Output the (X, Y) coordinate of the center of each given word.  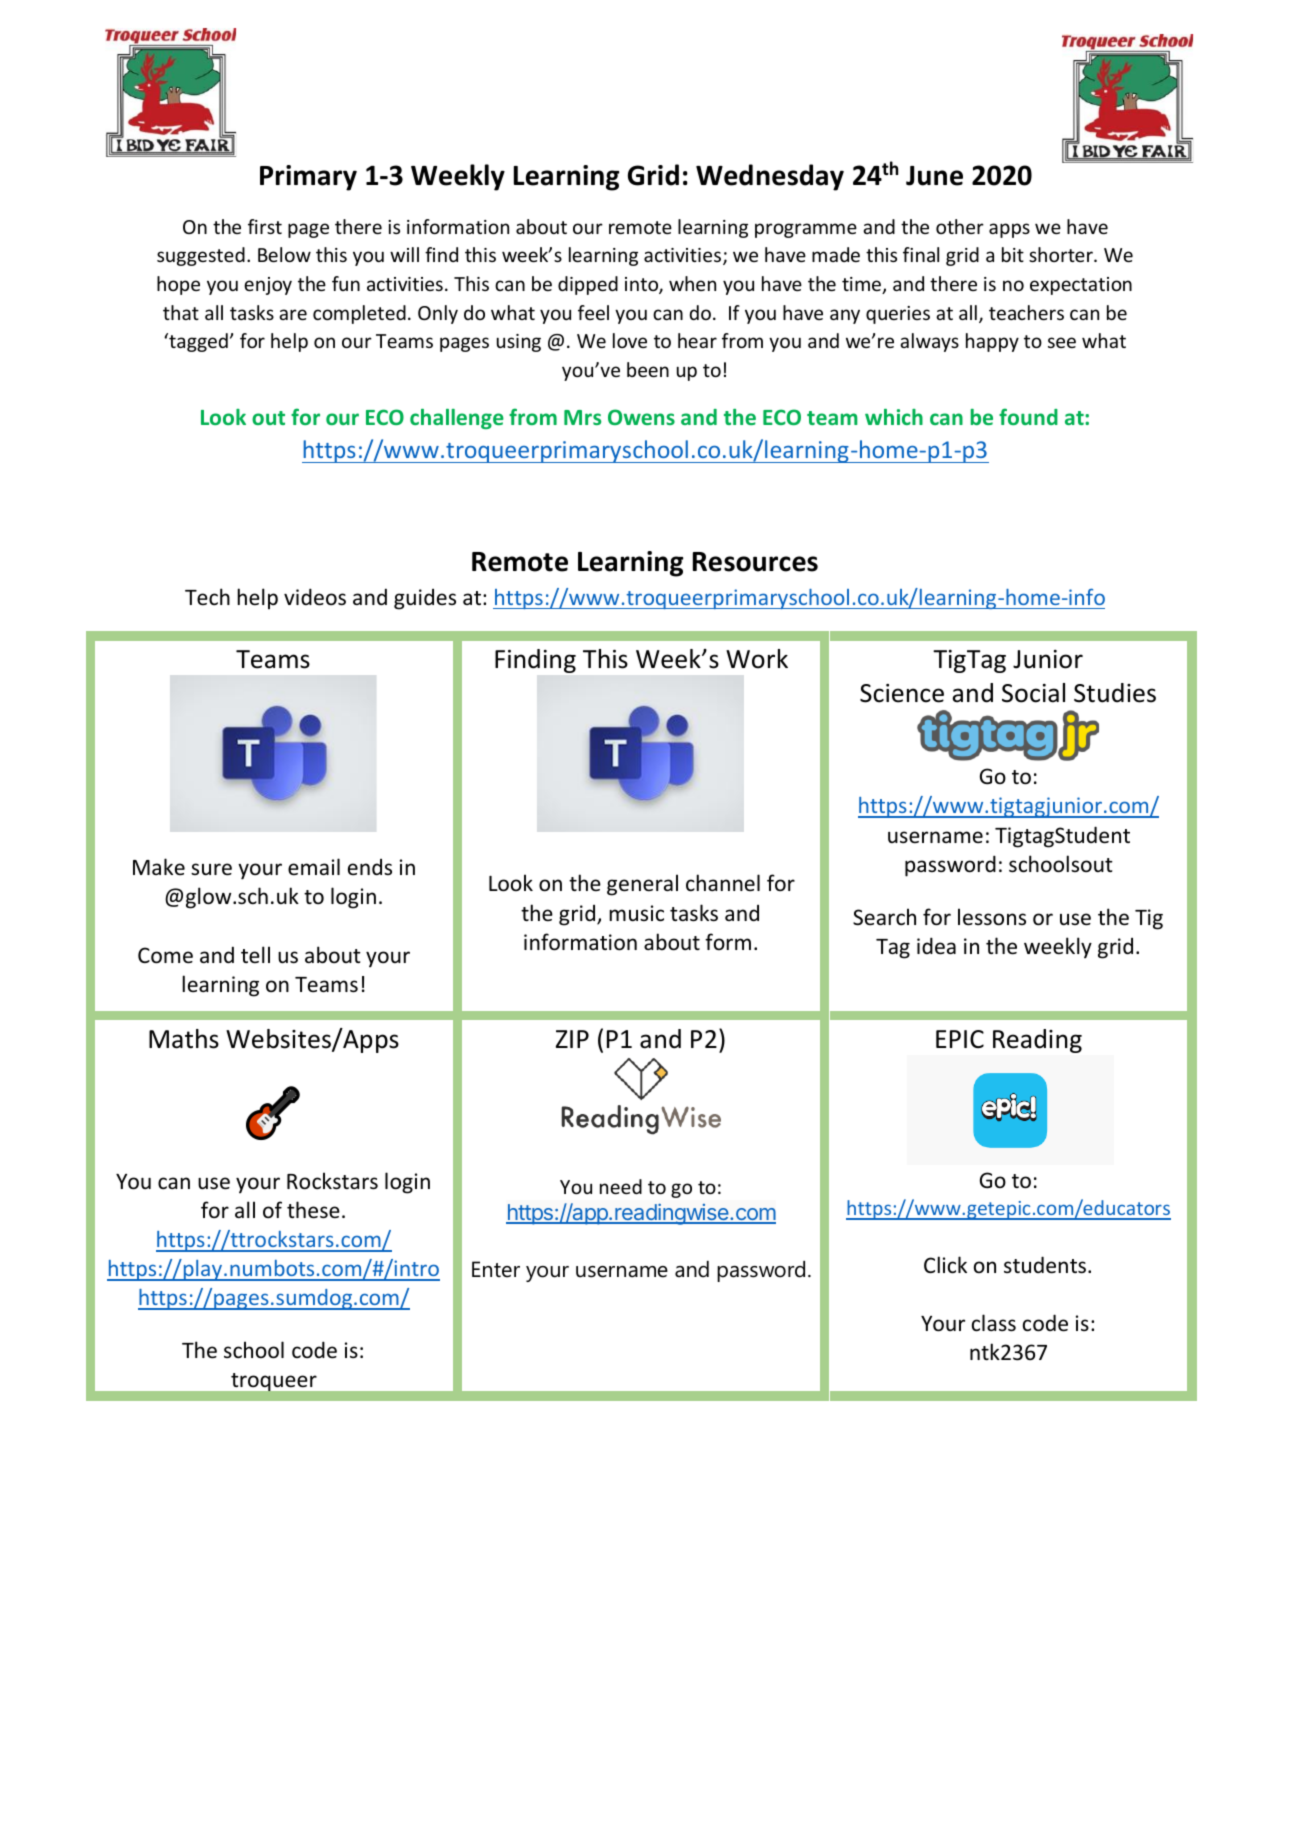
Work (757, 659)
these (313, 1210)
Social (1033, 693)
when (692, 283)
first (265, 226)
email (314, 867)
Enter (496, 1269)
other (960, 226)
